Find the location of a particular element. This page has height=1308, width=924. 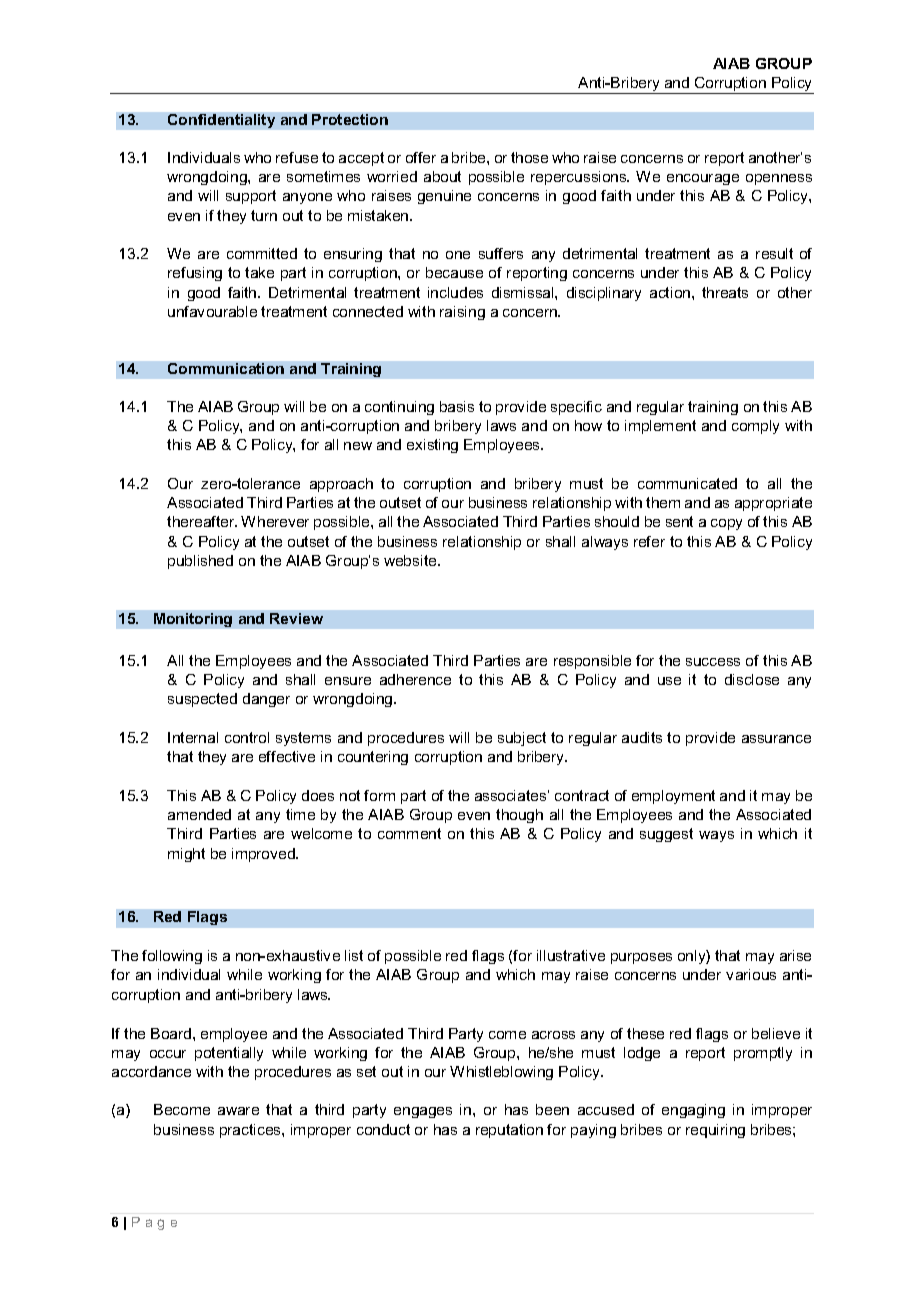

suspected is located at coordinates (202, 700).
